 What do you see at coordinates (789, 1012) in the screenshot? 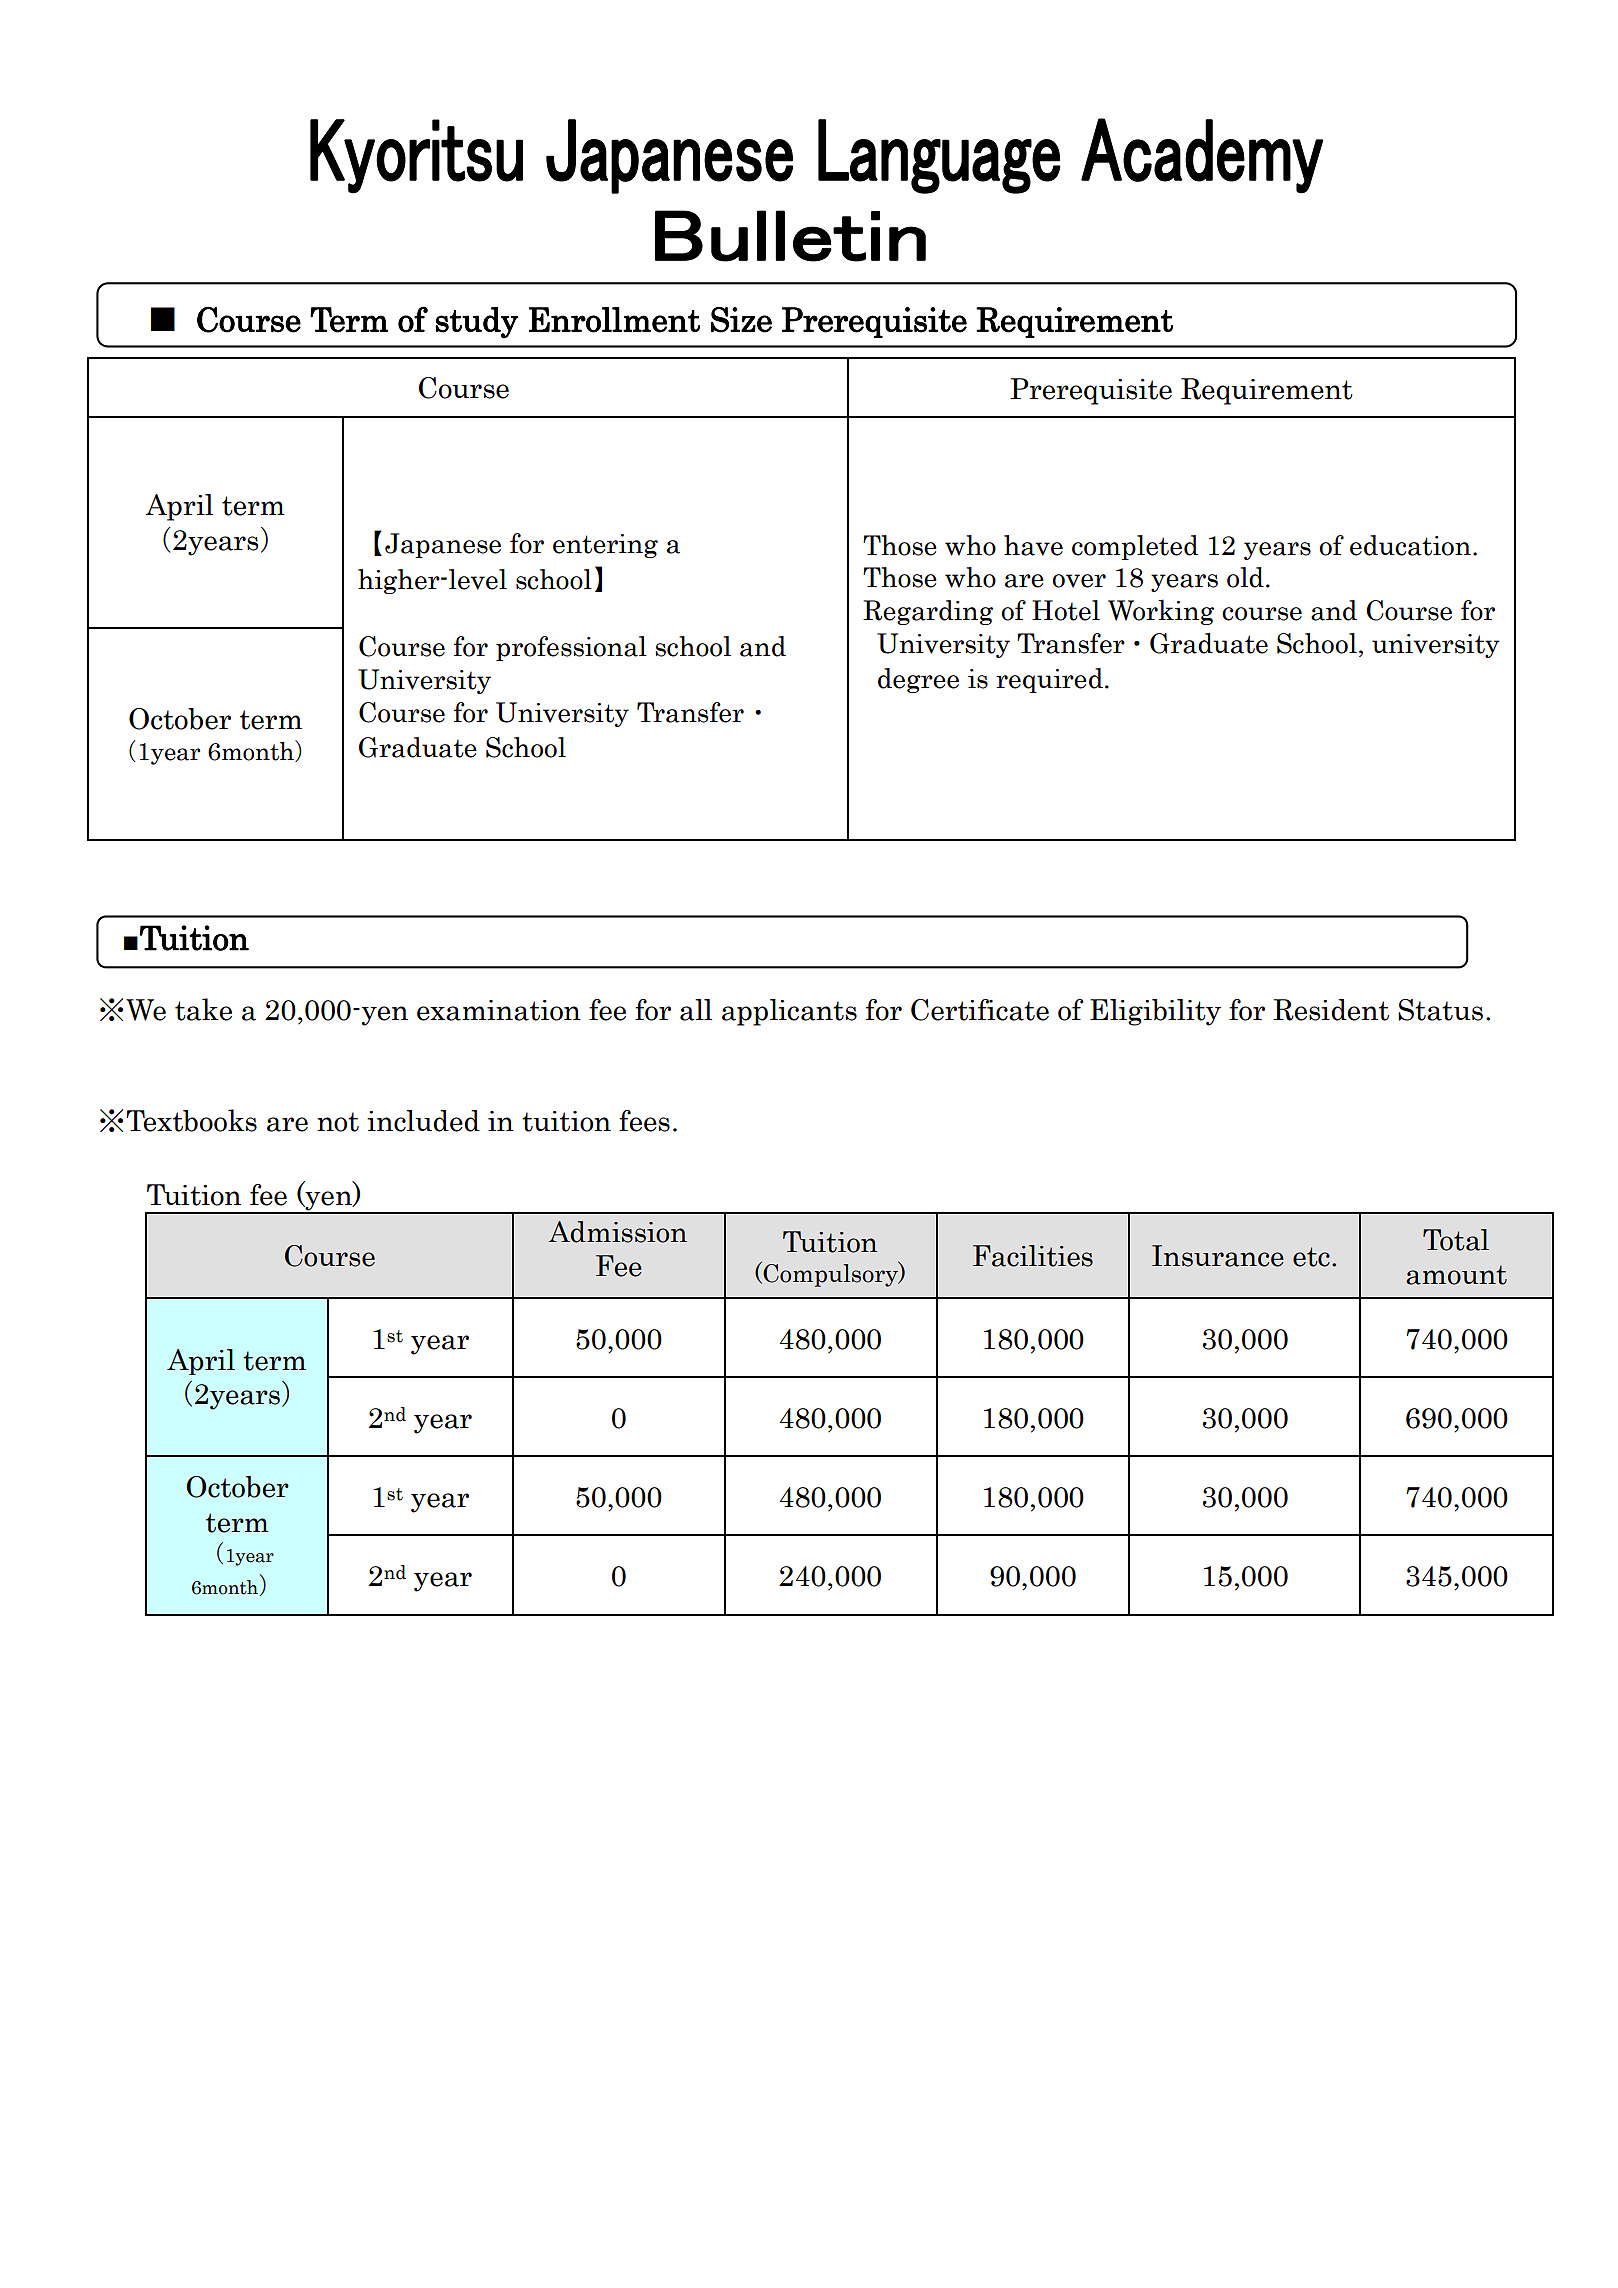
I see `applicants` at bounding box center [789, 1012].
